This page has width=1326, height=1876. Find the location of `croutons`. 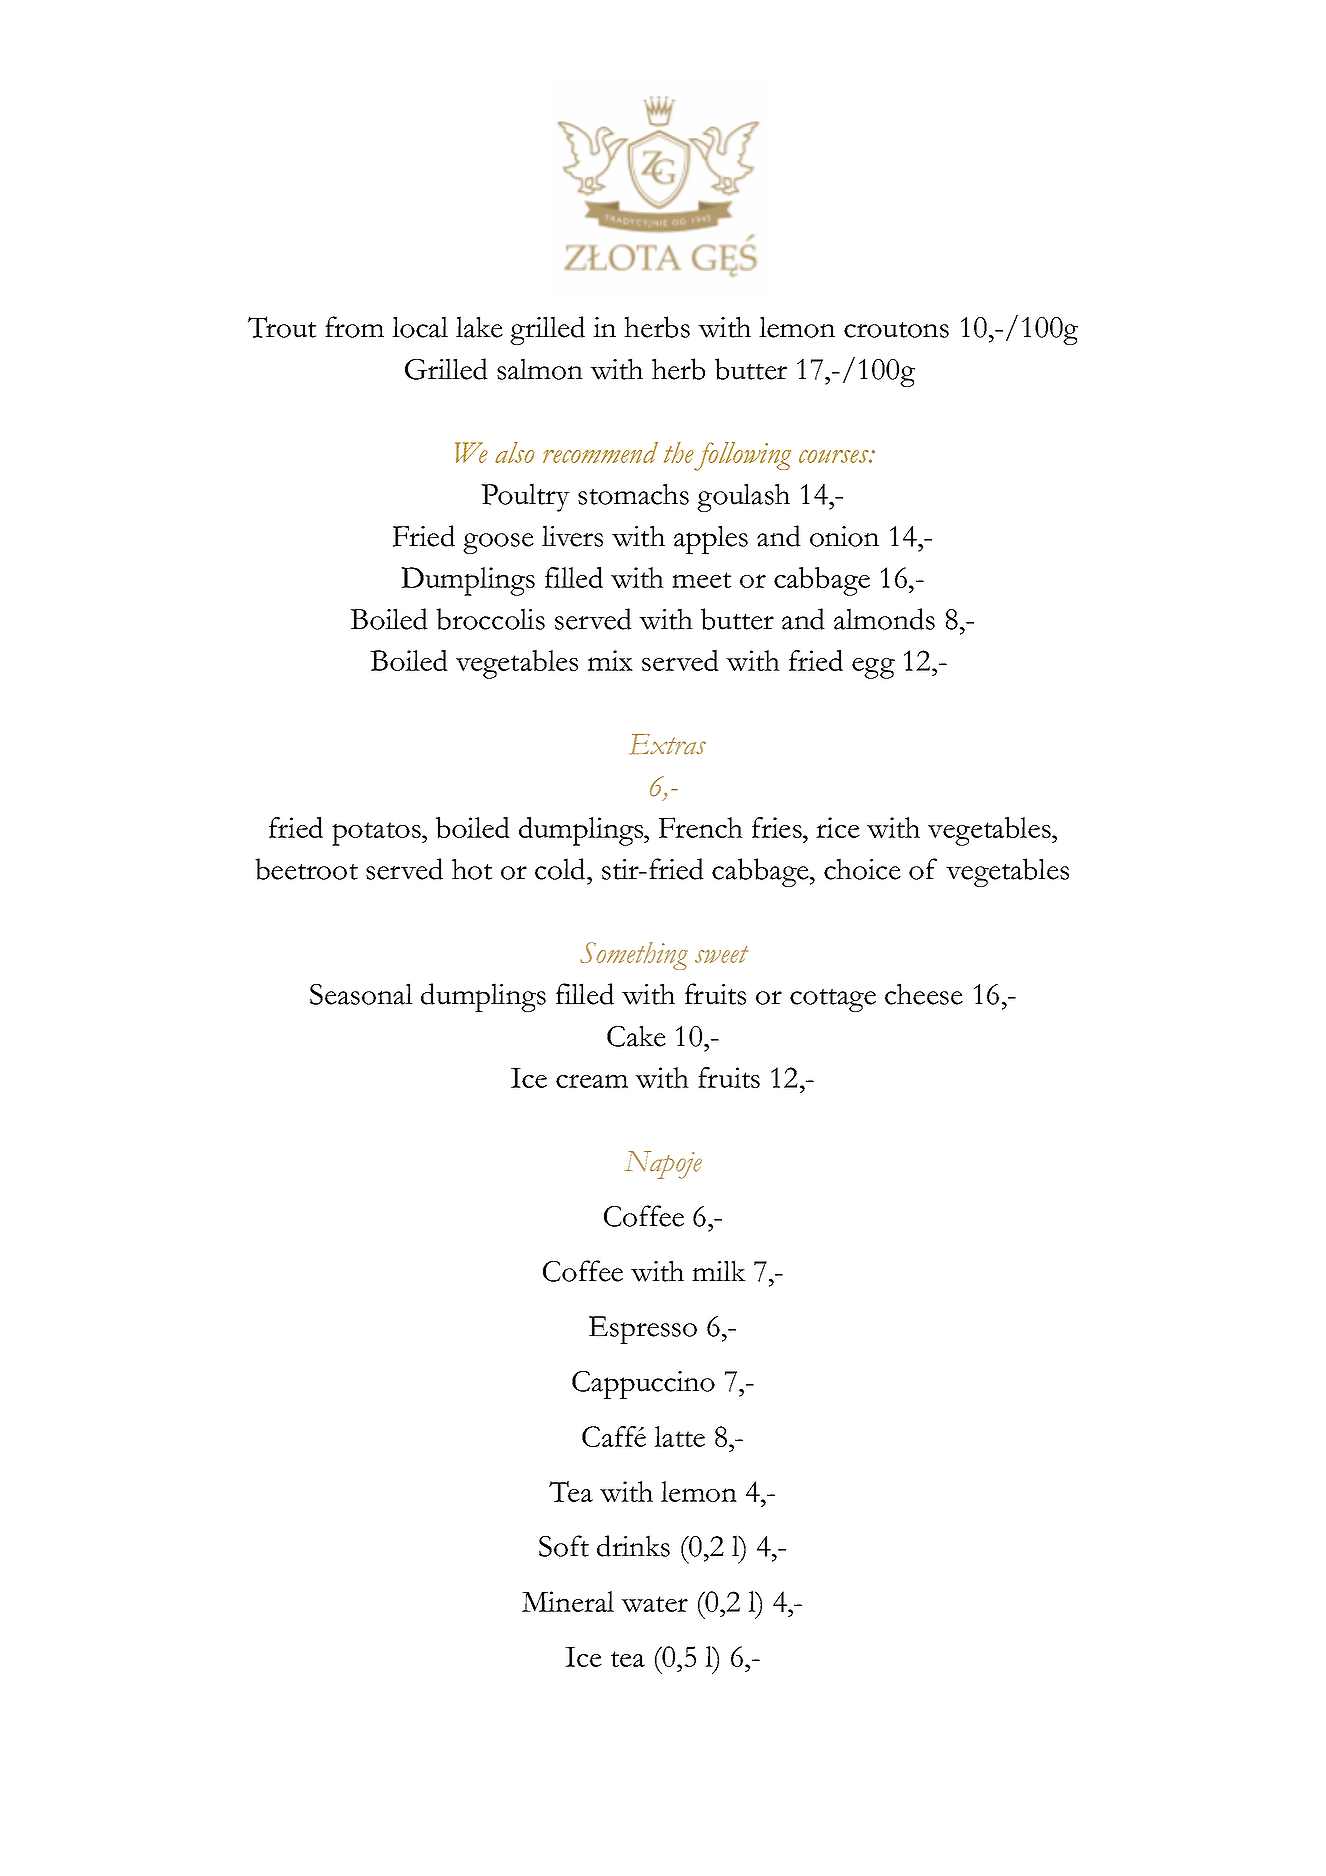

croutons is located at coordinates (896, 330).
